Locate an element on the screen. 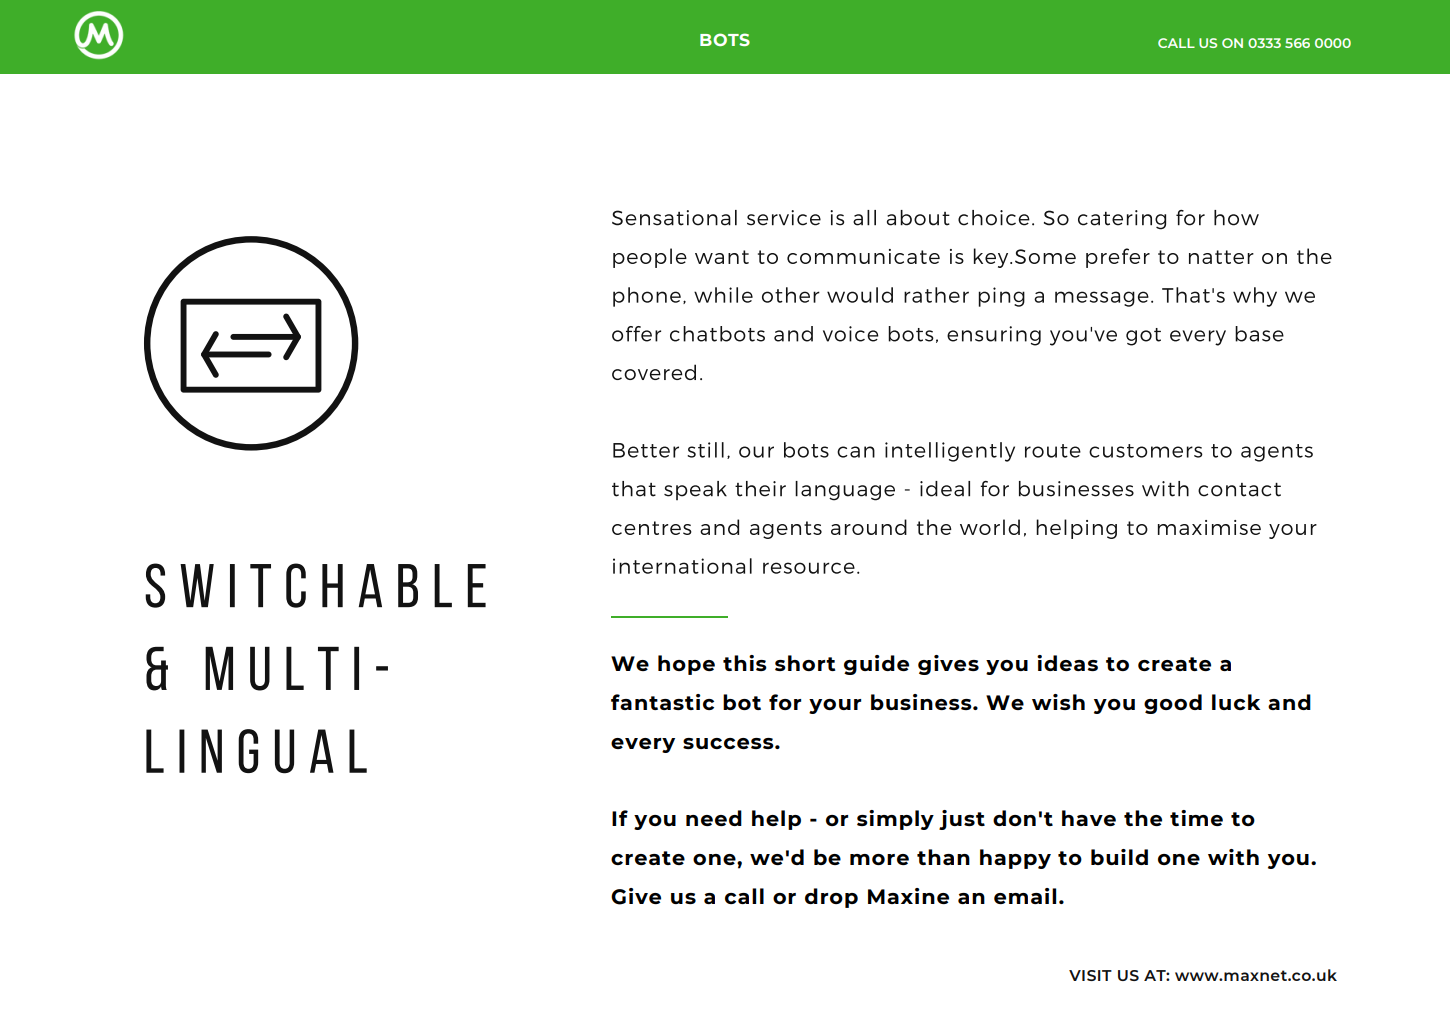 This screenshot has height=1026, width=1450. still is located at coordinates (705, 450).
